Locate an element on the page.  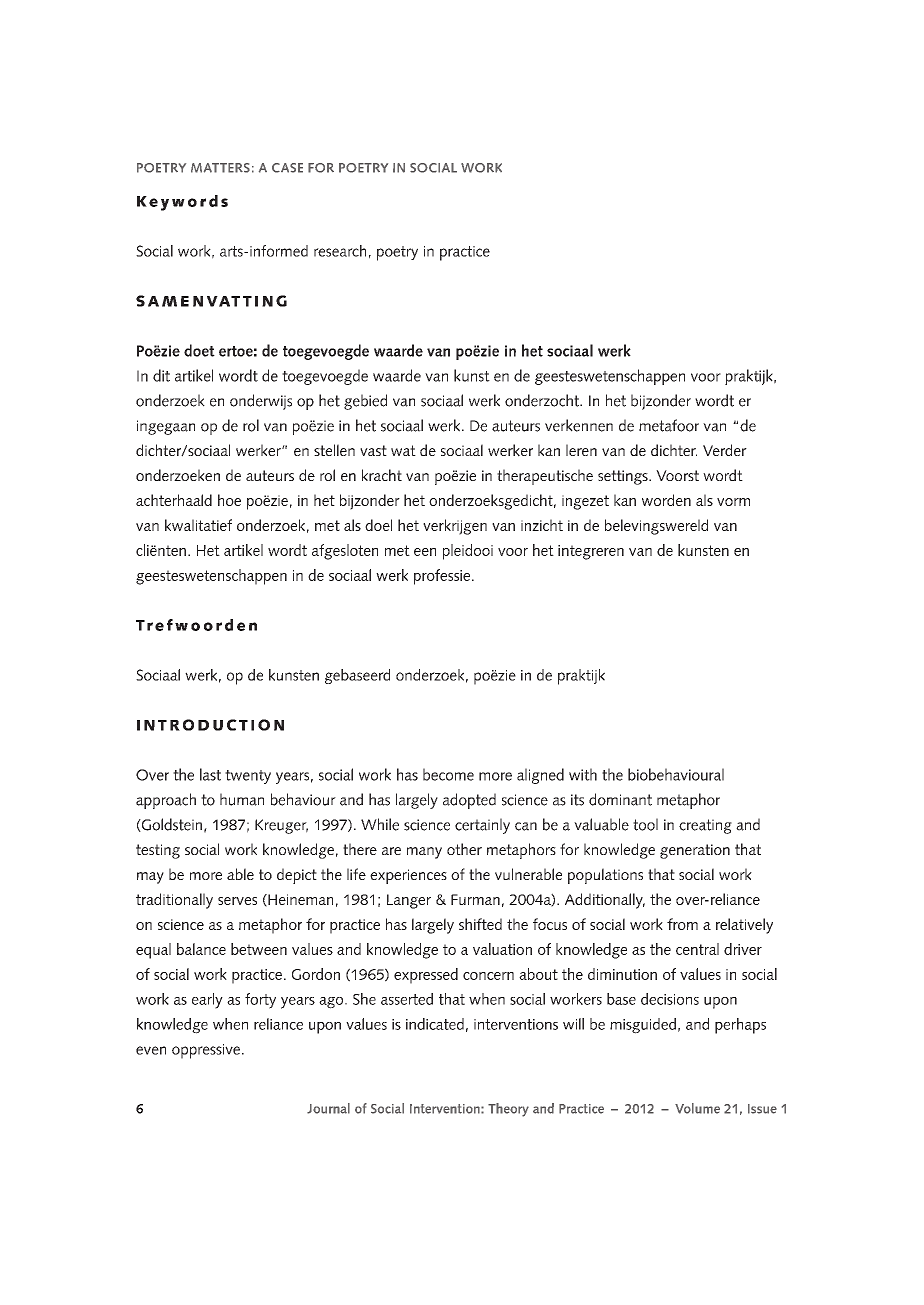
creating is located at coordinates (705, 826).
